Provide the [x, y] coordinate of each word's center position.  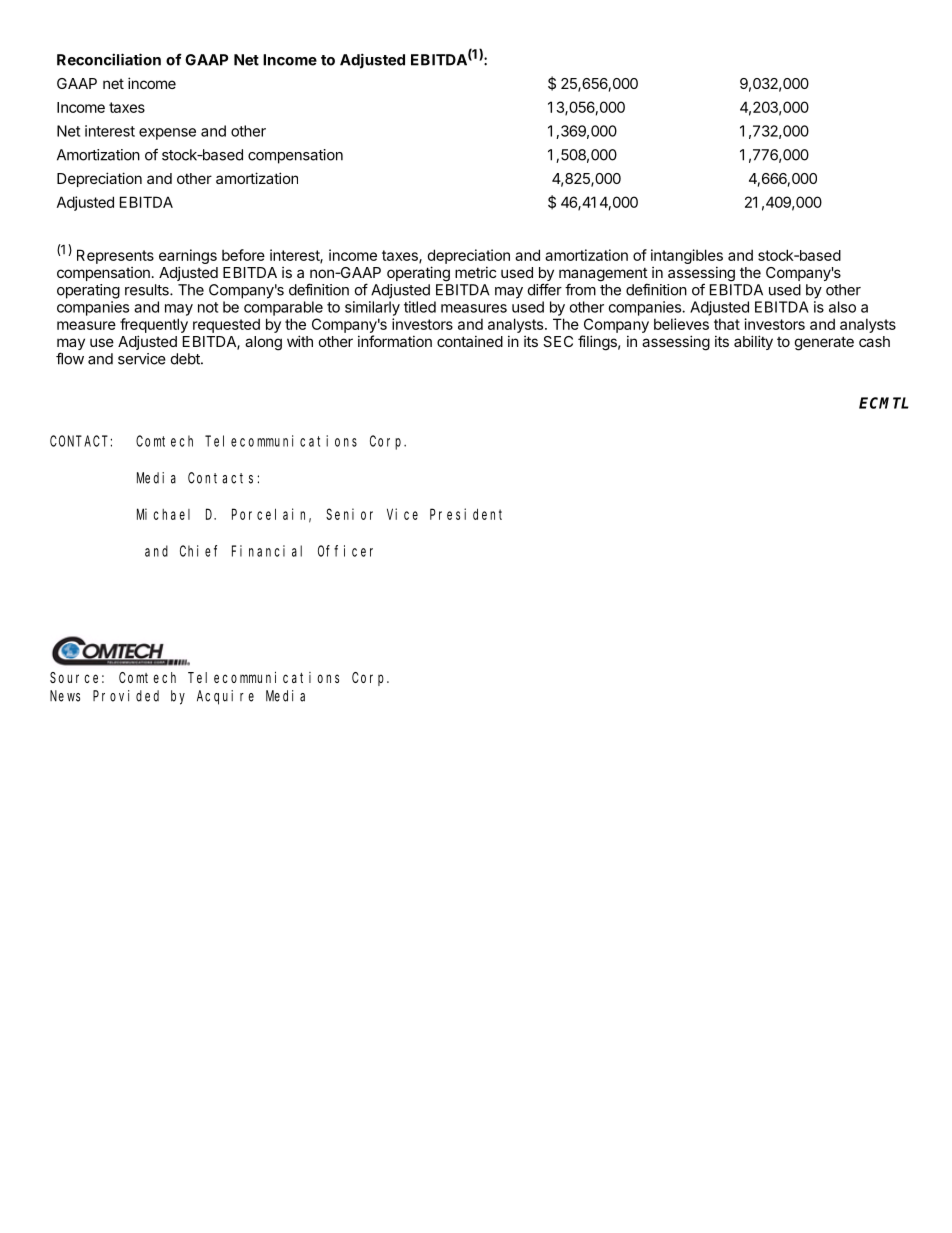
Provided [126, 696]
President [466, 514]
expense [167, 134]
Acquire [225, 697]
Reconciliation [109, 59]
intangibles [687, 256]
